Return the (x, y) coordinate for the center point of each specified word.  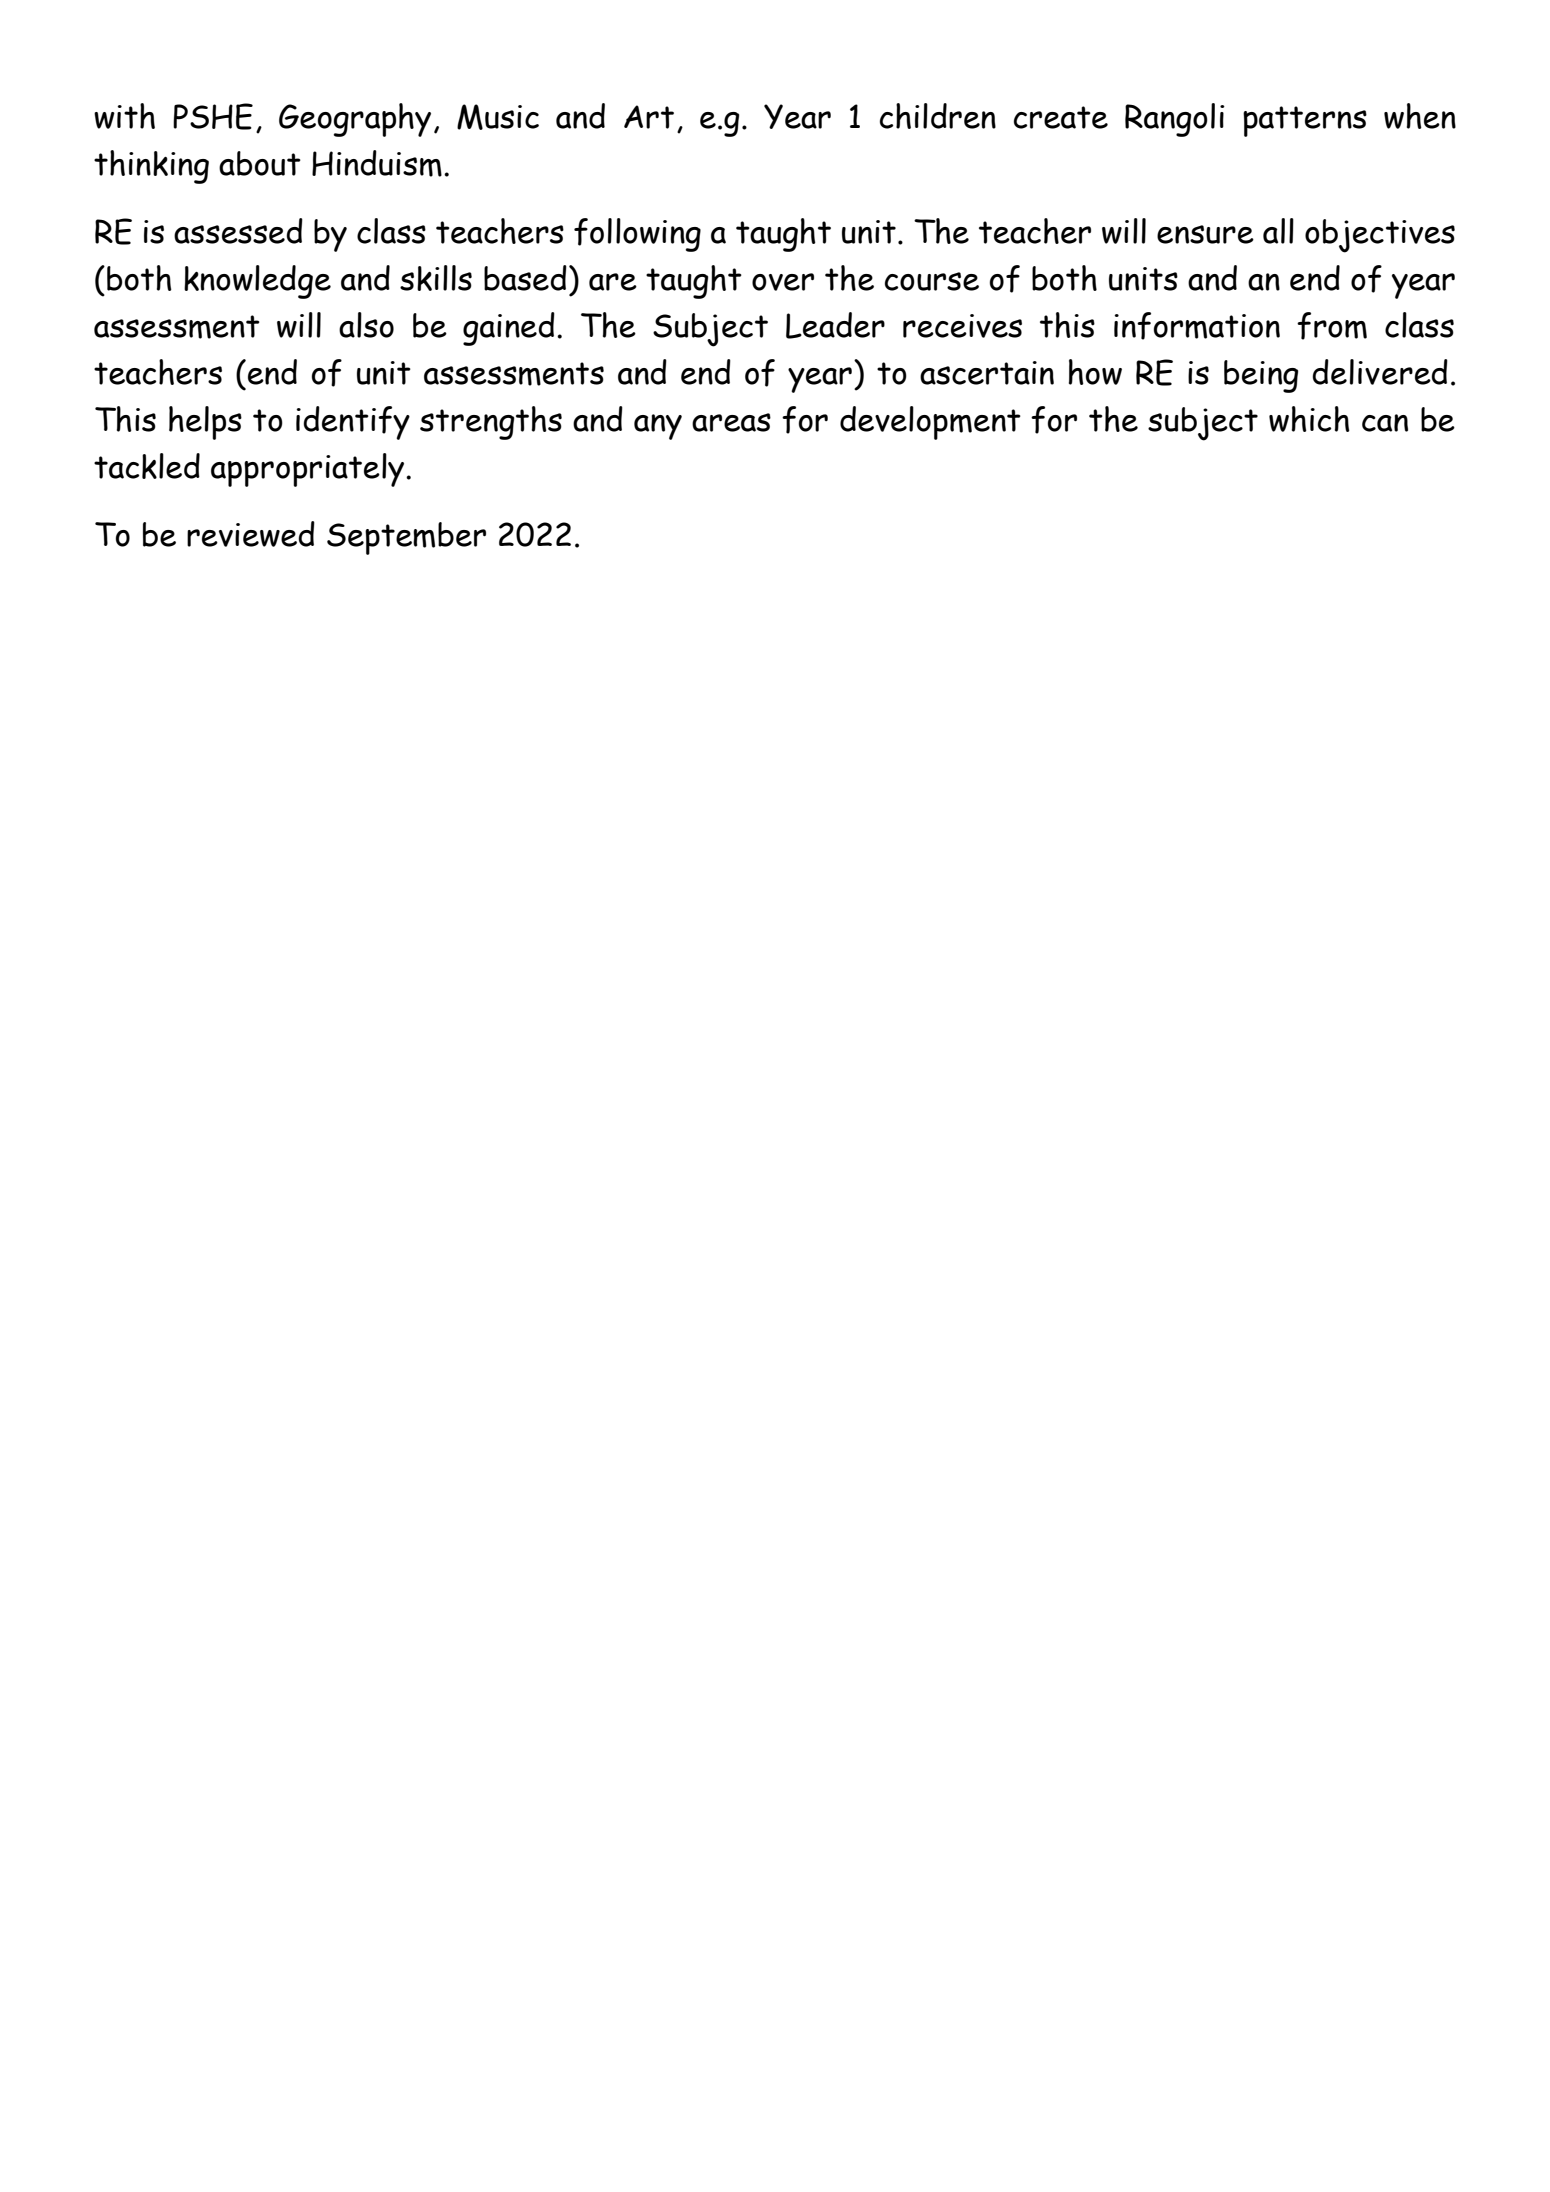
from (1332, 326)
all (1278, 231)
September (406, 538)
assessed (238, 231)
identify (353, 423)
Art (649, 117)
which (1309, 419)
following (637, 235)
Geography (355, 120)
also (366, 325)
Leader (835, 325)
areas (731, 422)
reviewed (251, 534)
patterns (1305, 121)
